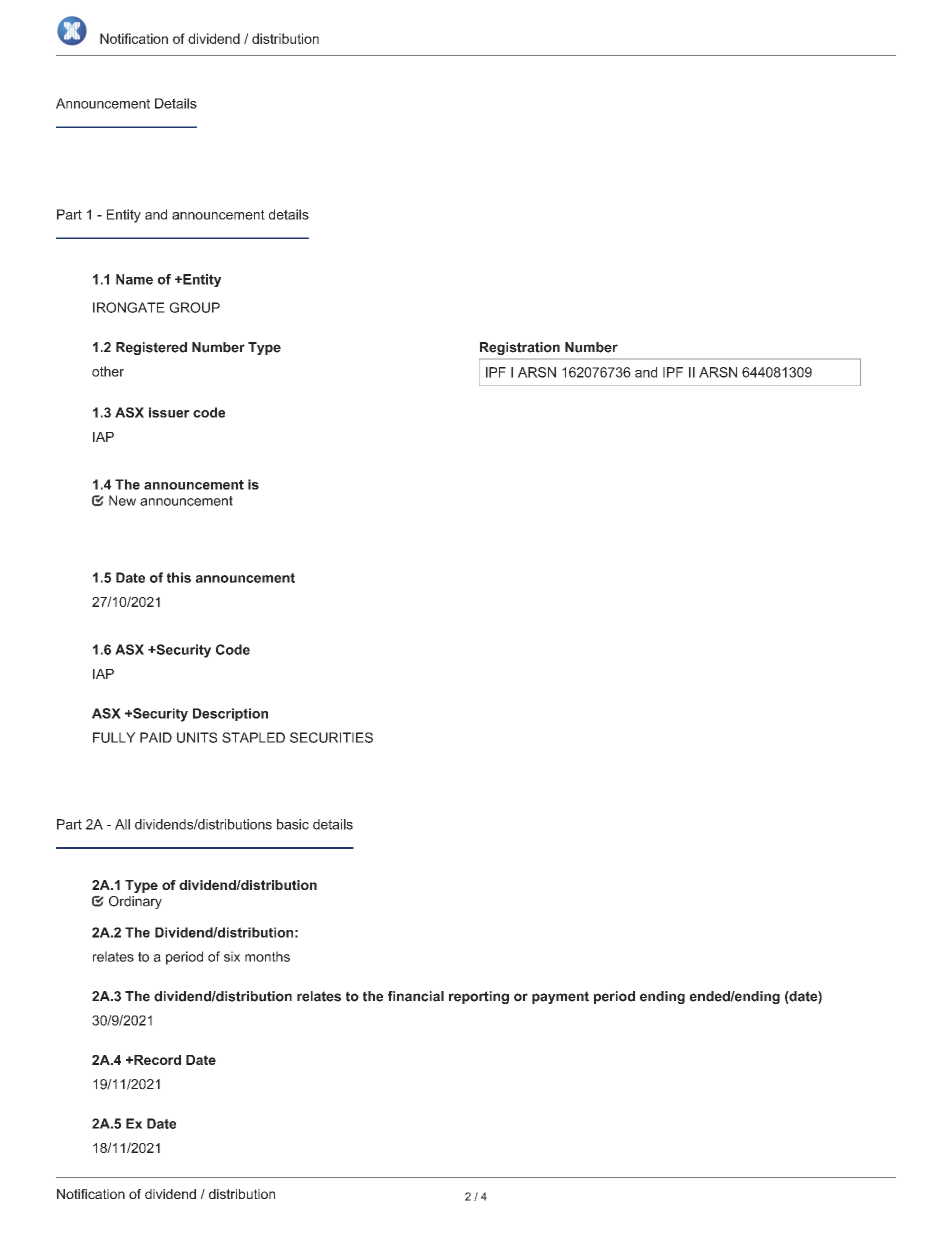 This screenshot has width=952, height=1233. I want to click on STAPLED, so click(253, 737).
